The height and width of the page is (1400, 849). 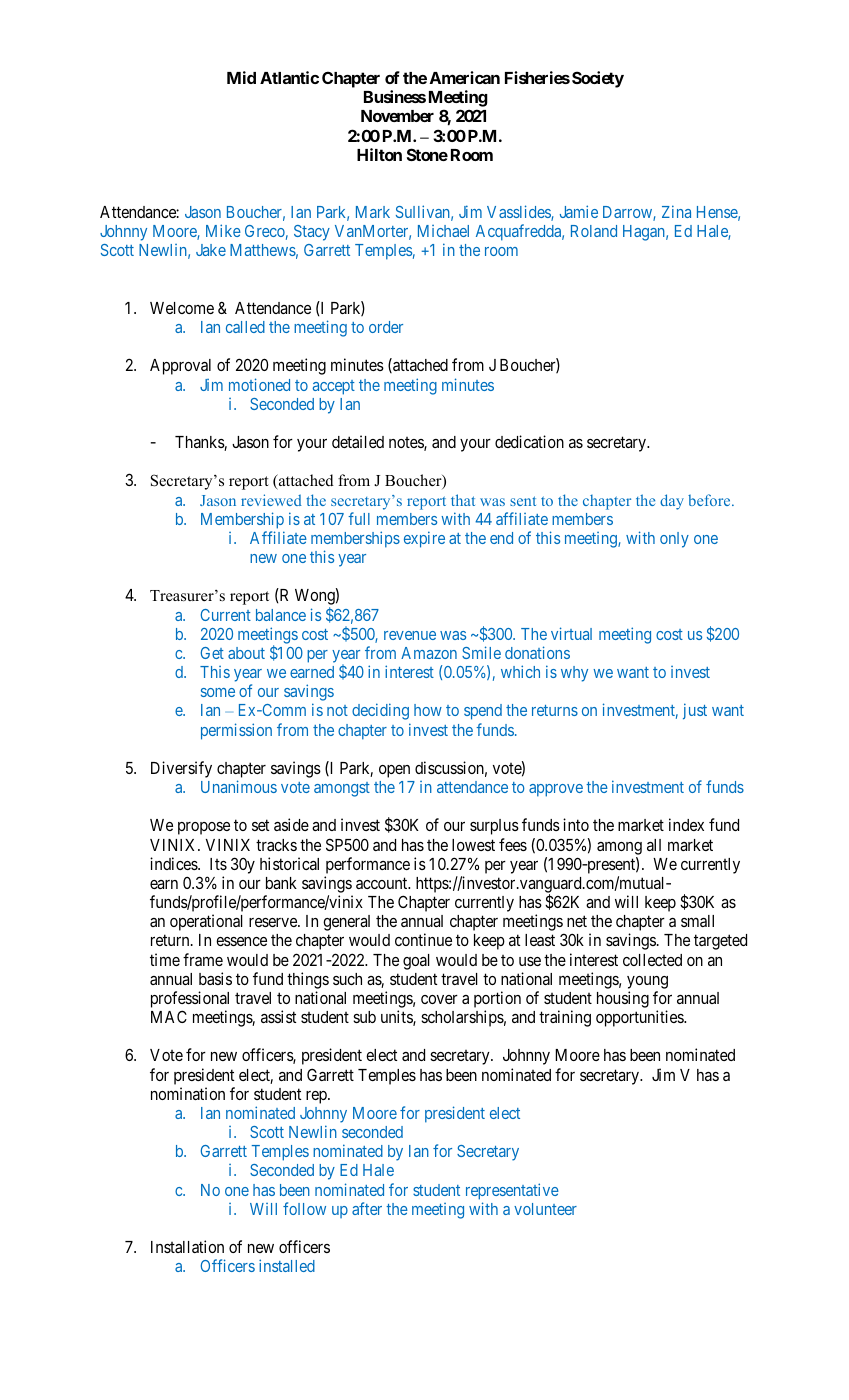 I want to click on Society, so click(x=598, y=79).
